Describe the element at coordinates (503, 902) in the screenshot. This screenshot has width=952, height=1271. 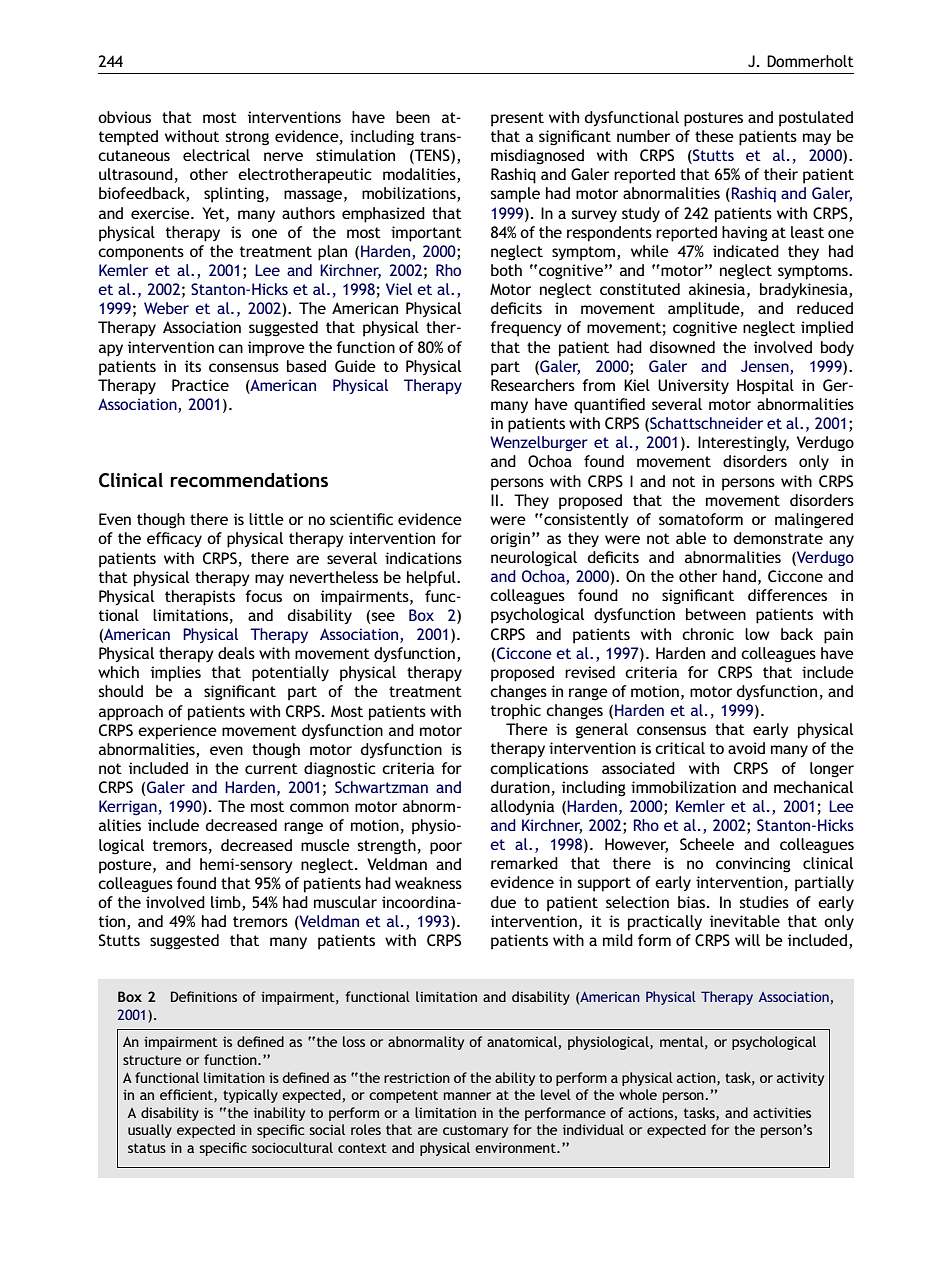
I see `due` at that location.
